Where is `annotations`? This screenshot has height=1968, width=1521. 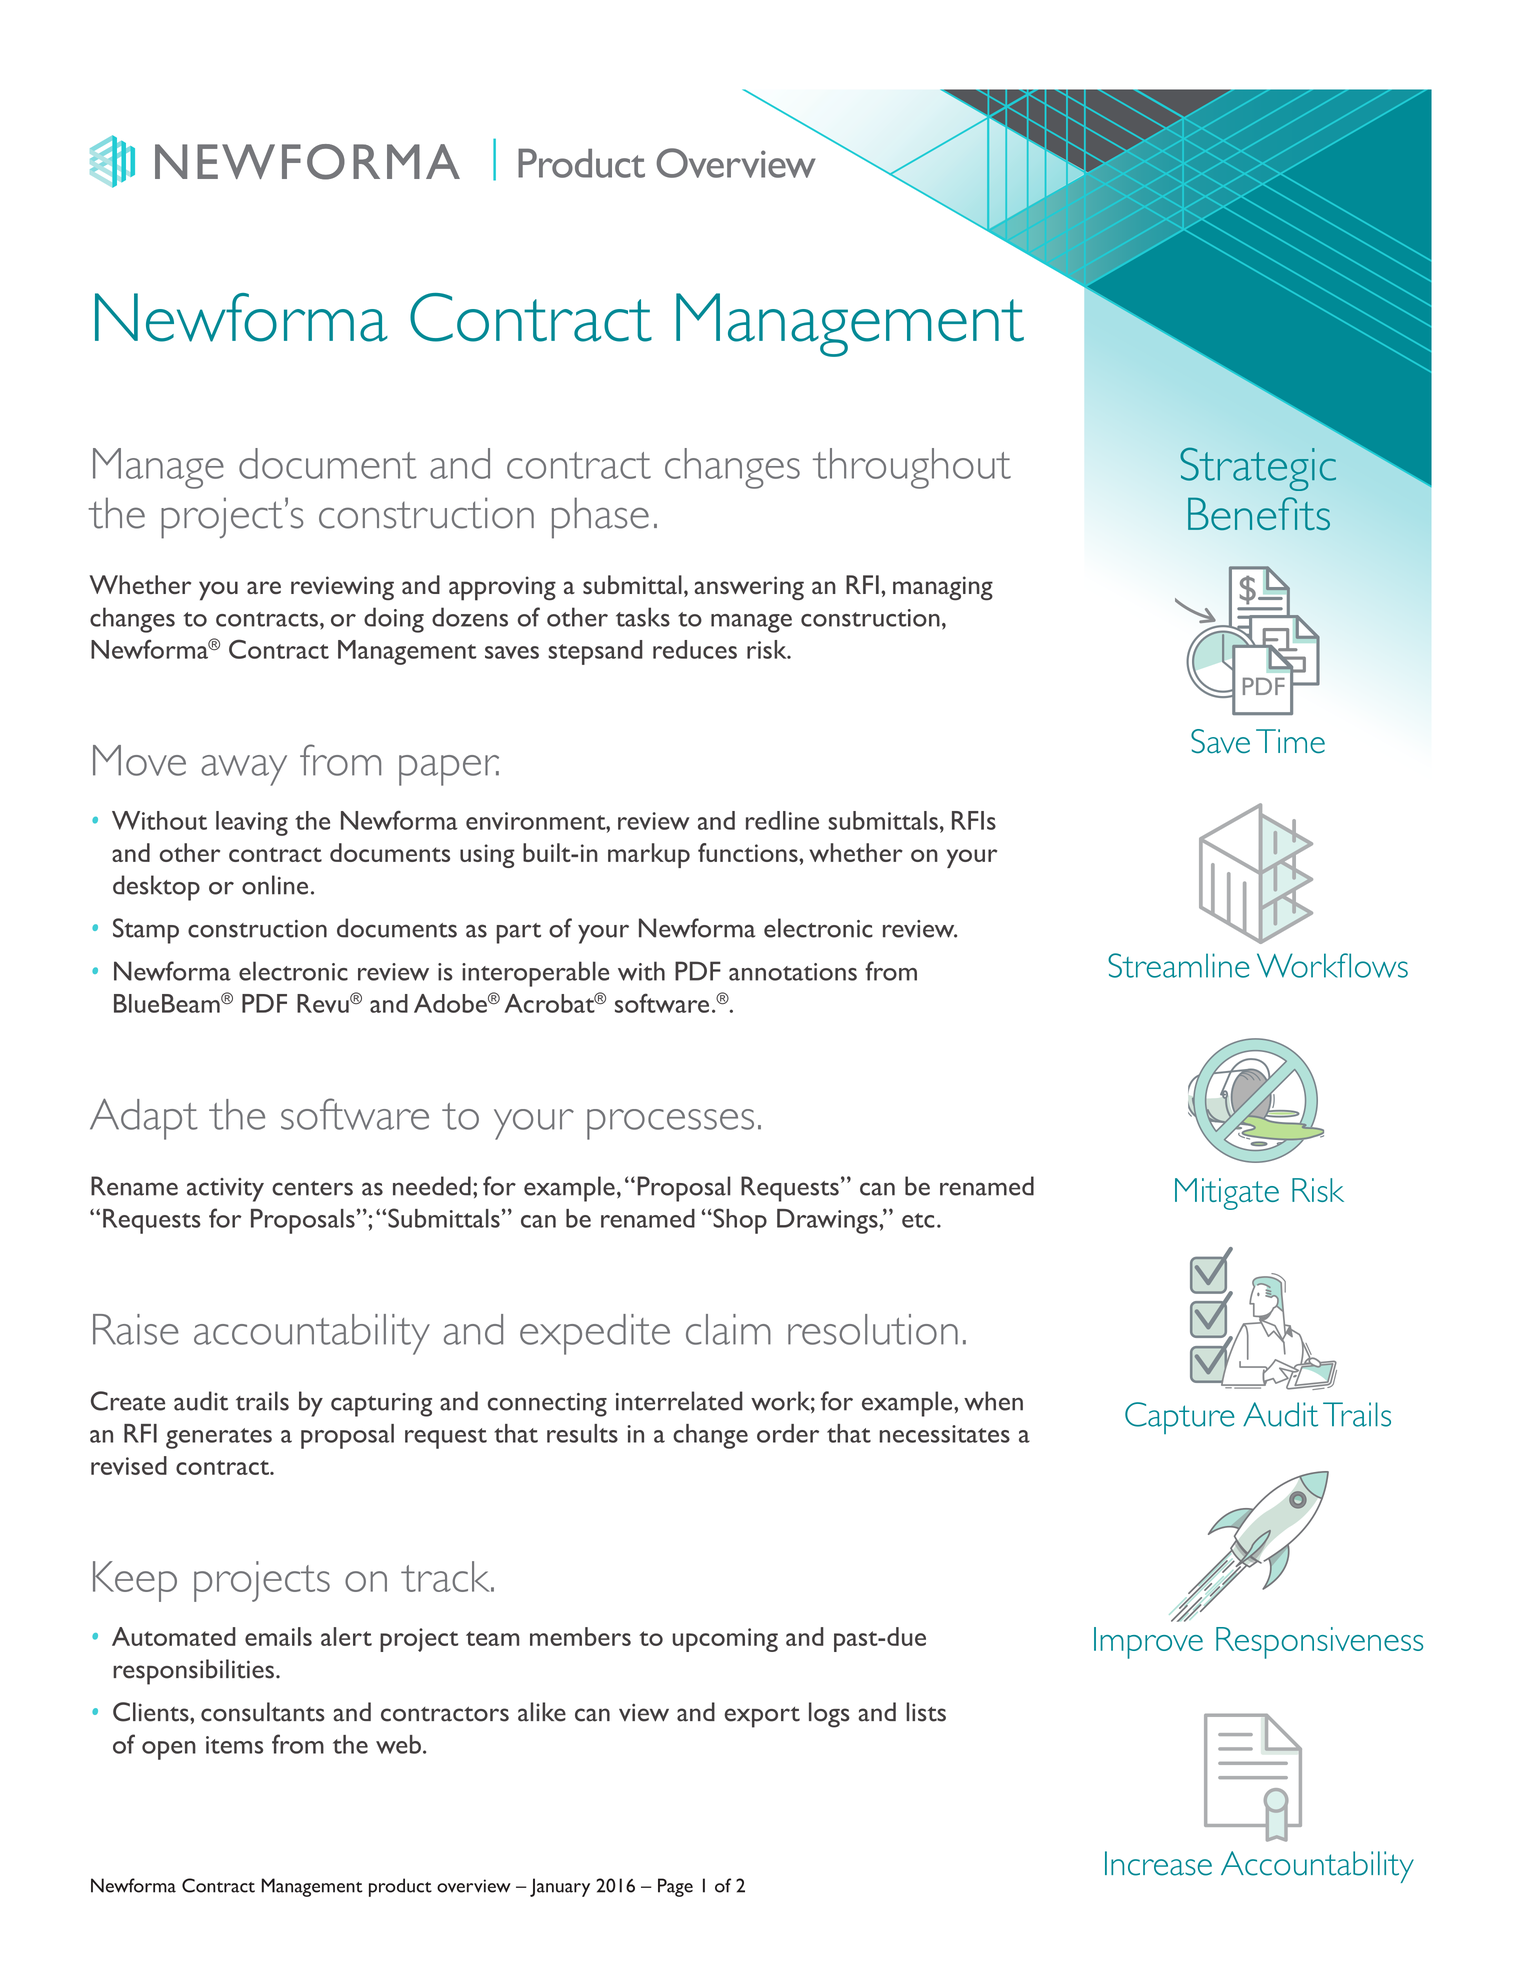
annotations is located at coordinates (793, 972).
